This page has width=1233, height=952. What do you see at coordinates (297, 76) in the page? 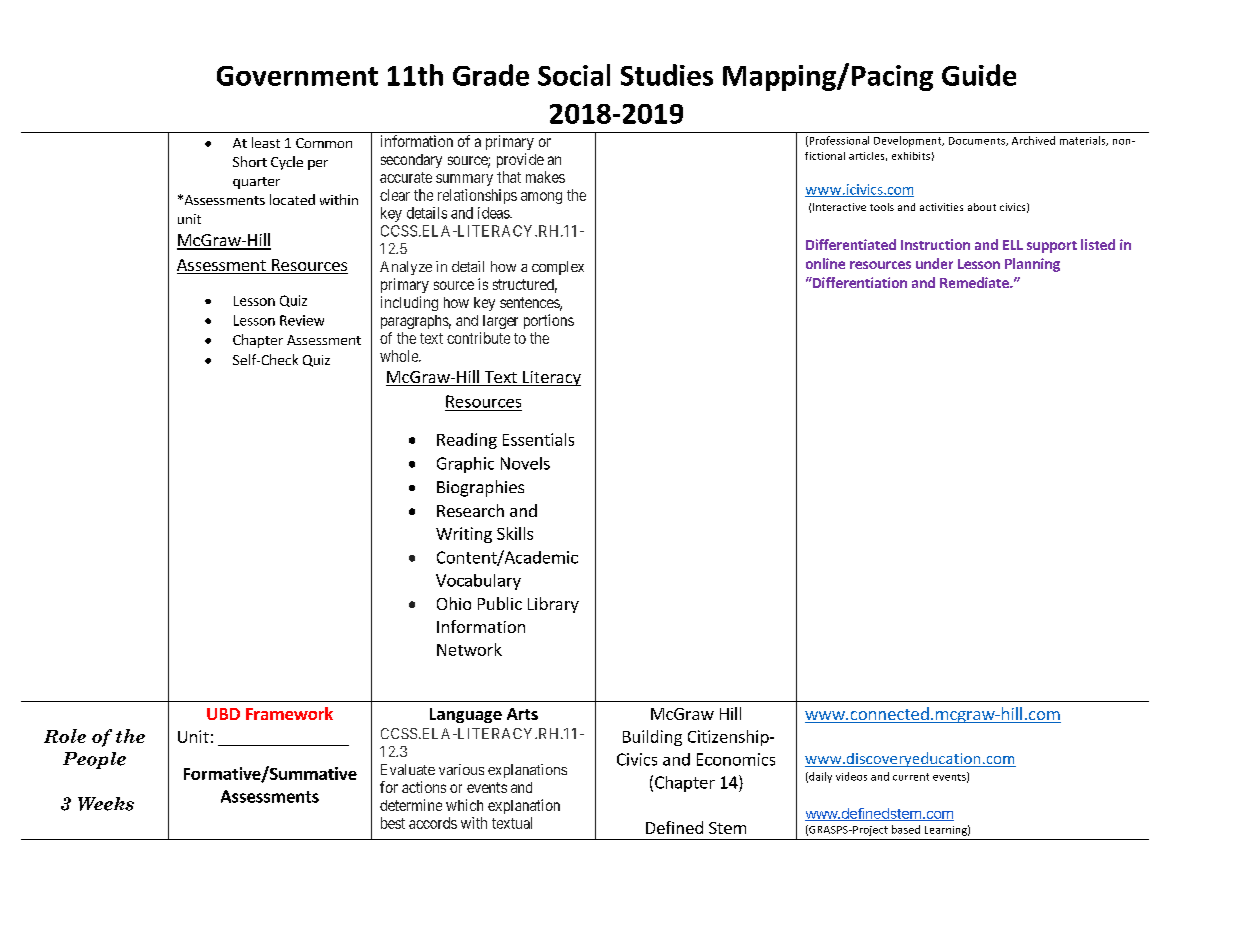
I see `Government` at bounding box center [297, 76].
